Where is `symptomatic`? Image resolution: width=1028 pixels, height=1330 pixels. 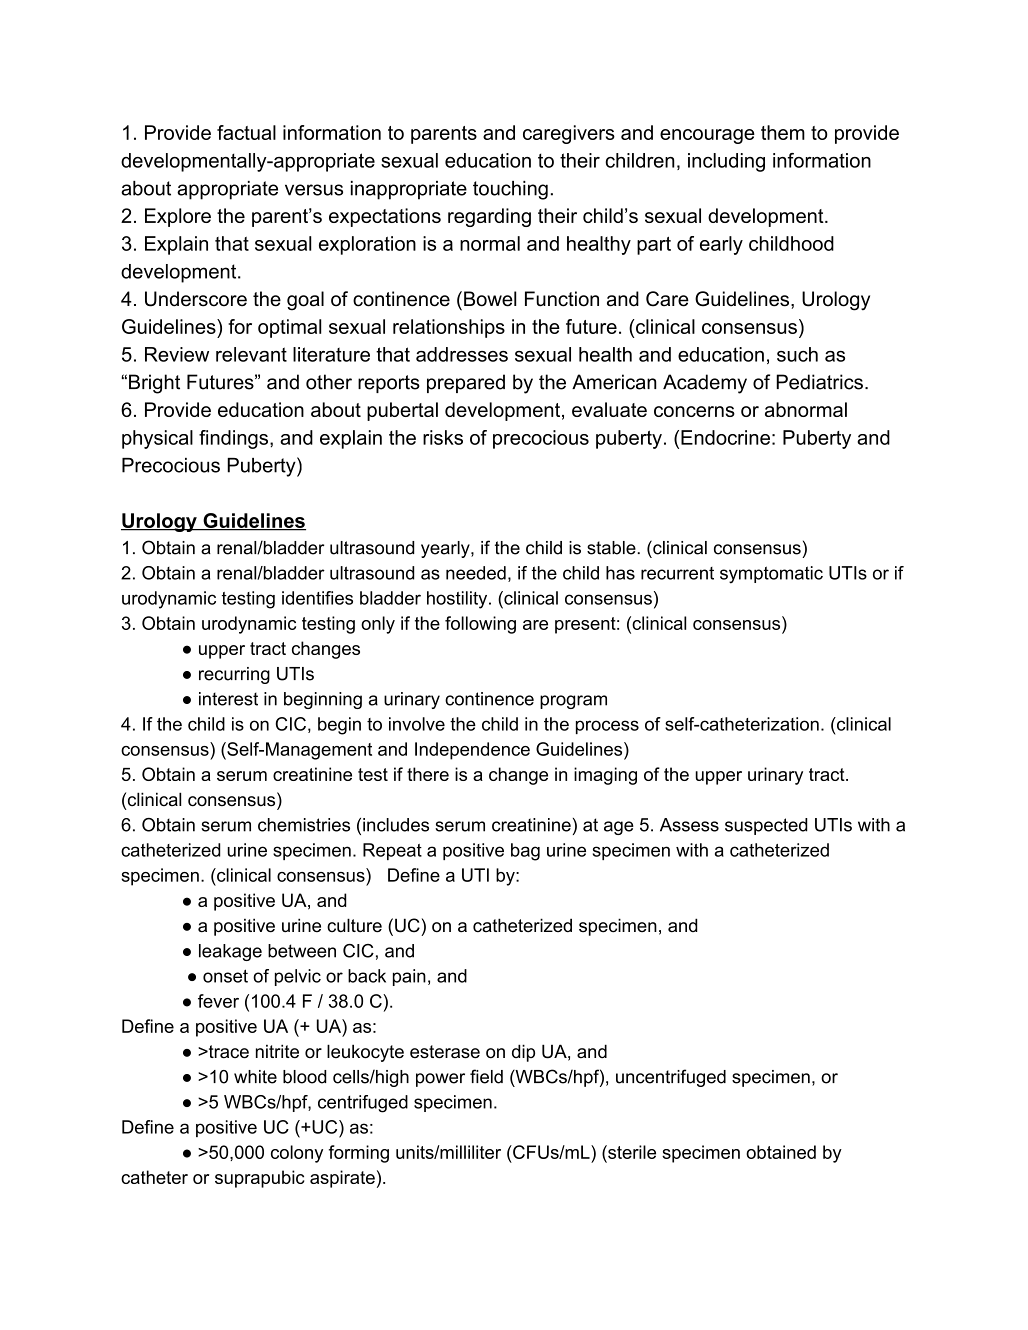 symptomatic is located at coordinates (771, 575).
